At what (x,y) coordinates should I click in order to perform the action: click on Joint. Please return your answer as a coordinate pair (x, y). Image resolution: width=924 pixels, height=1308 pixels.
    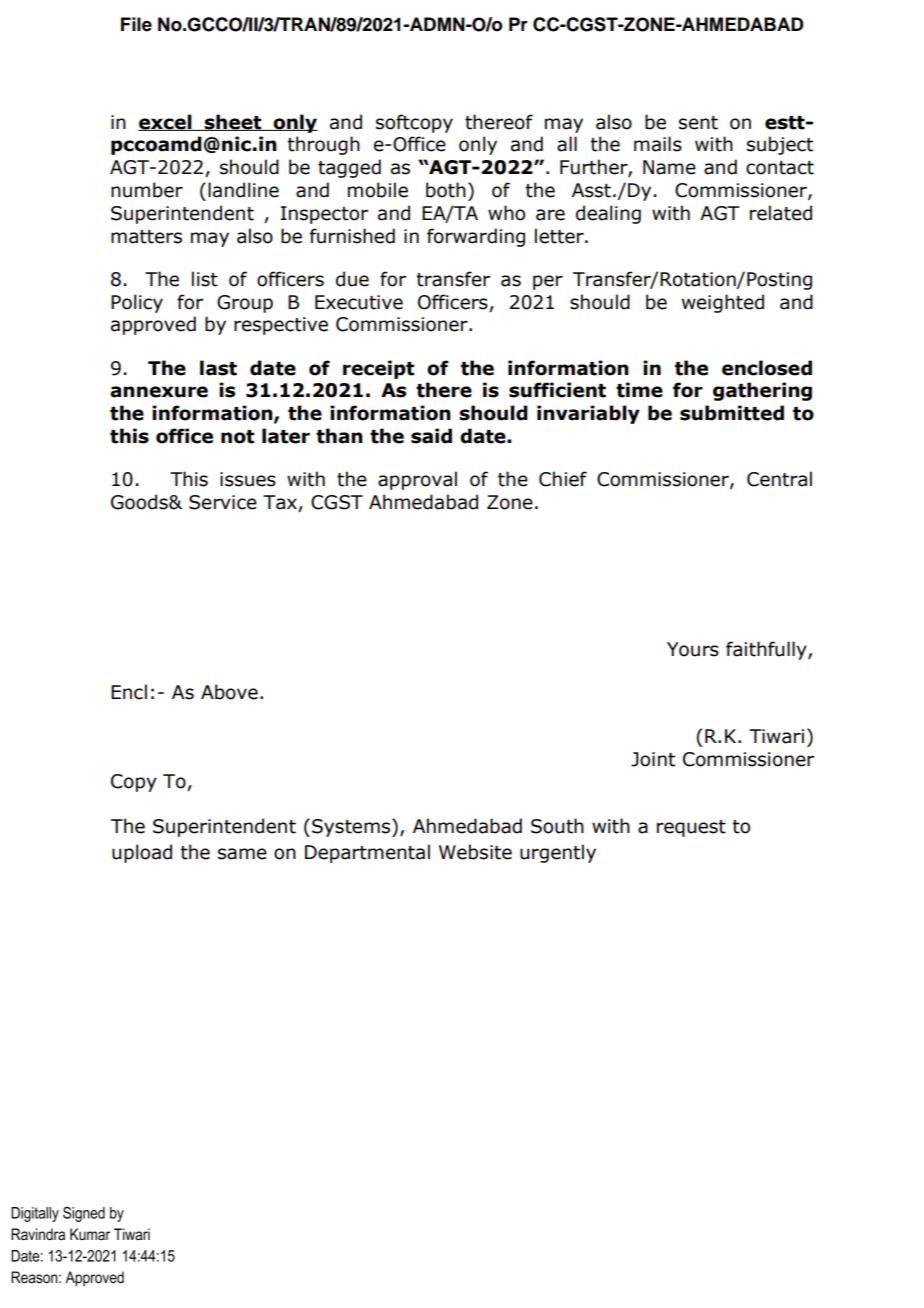
    Looking at the image, I should click on (653, 759).
